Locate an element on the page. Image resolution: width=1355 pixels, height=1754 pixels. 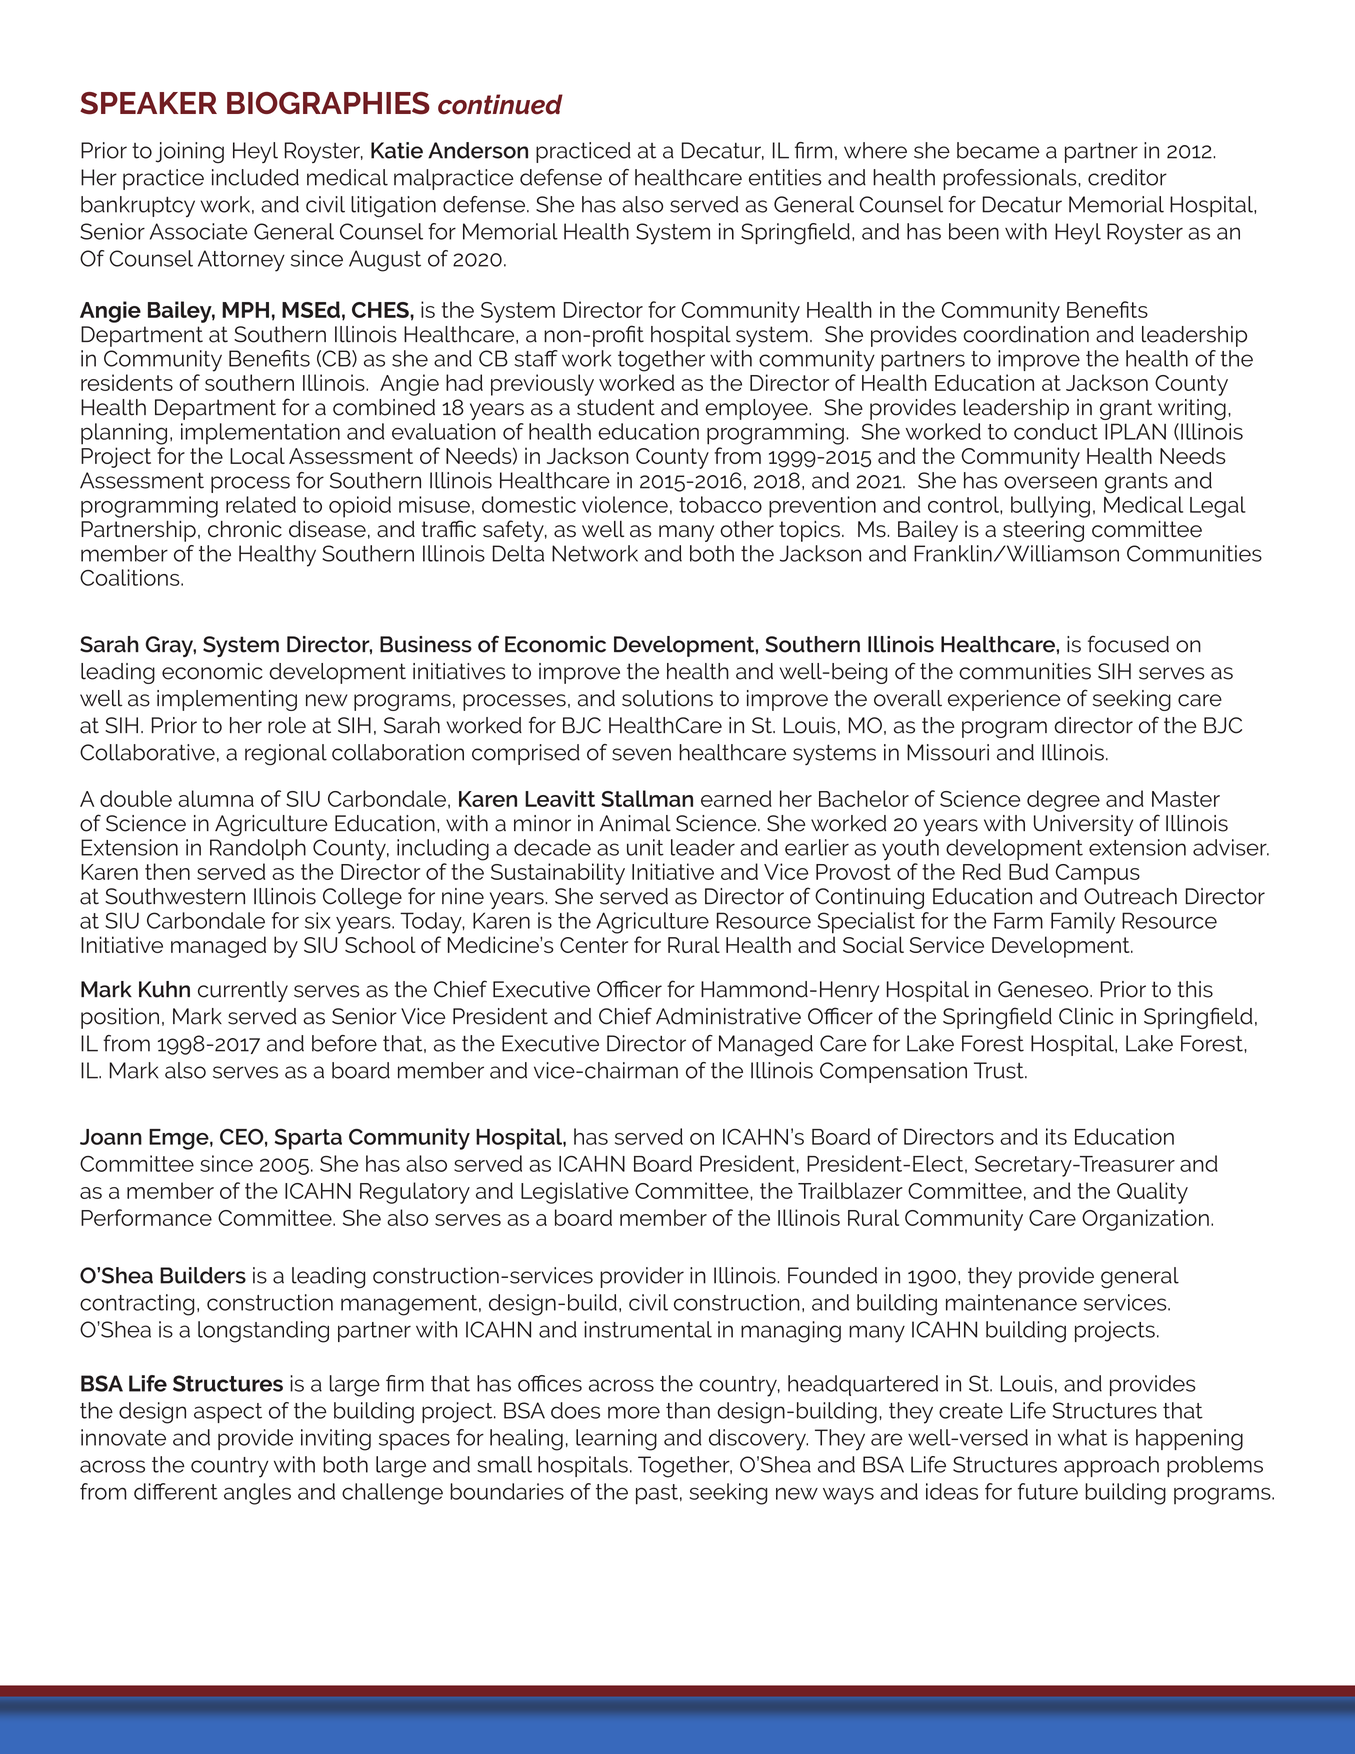
Stallman is located at coordinates (647, 798).
